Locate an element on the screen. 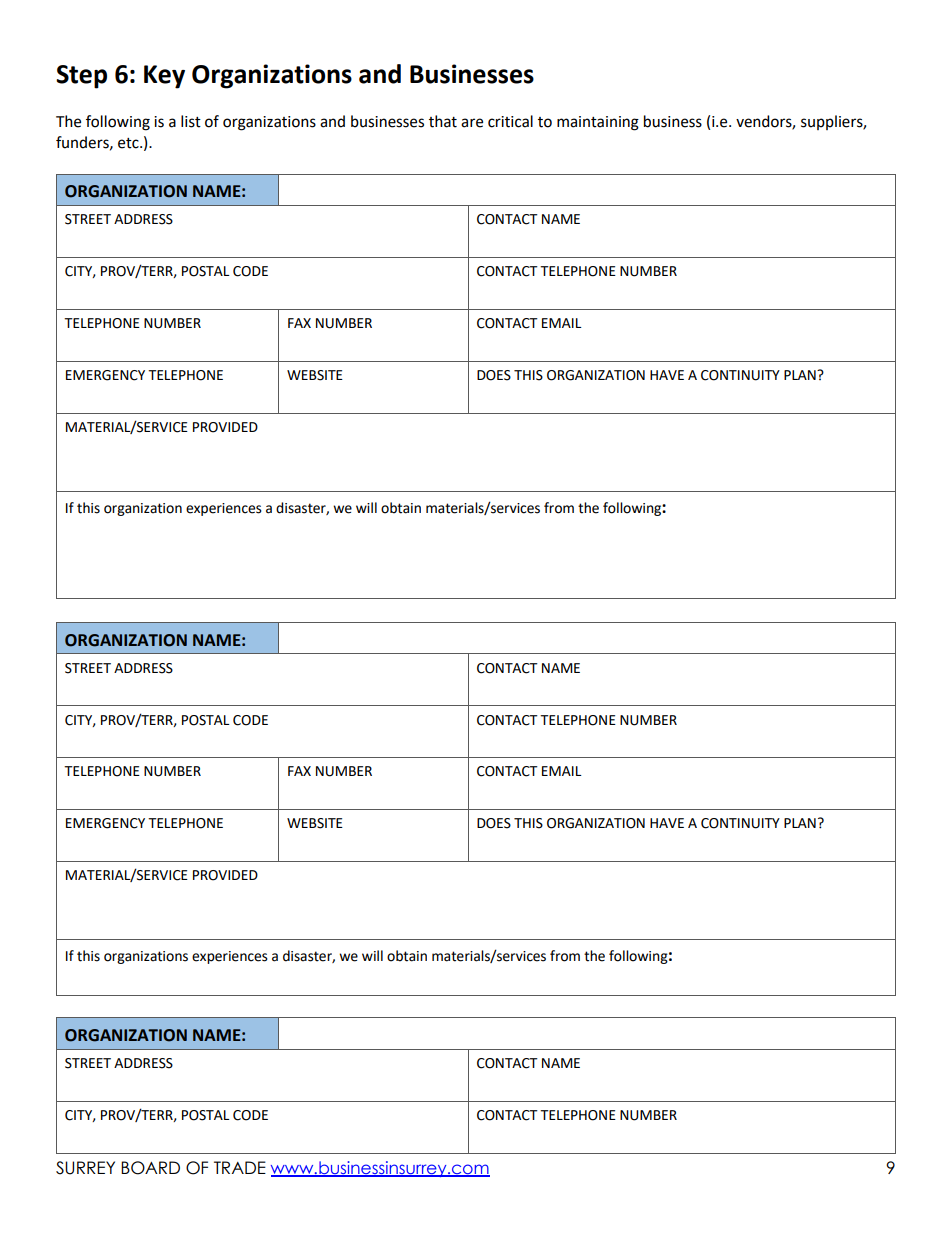 The image size is (952, 1233). TRADE is located at coordinates (240, 1167).
